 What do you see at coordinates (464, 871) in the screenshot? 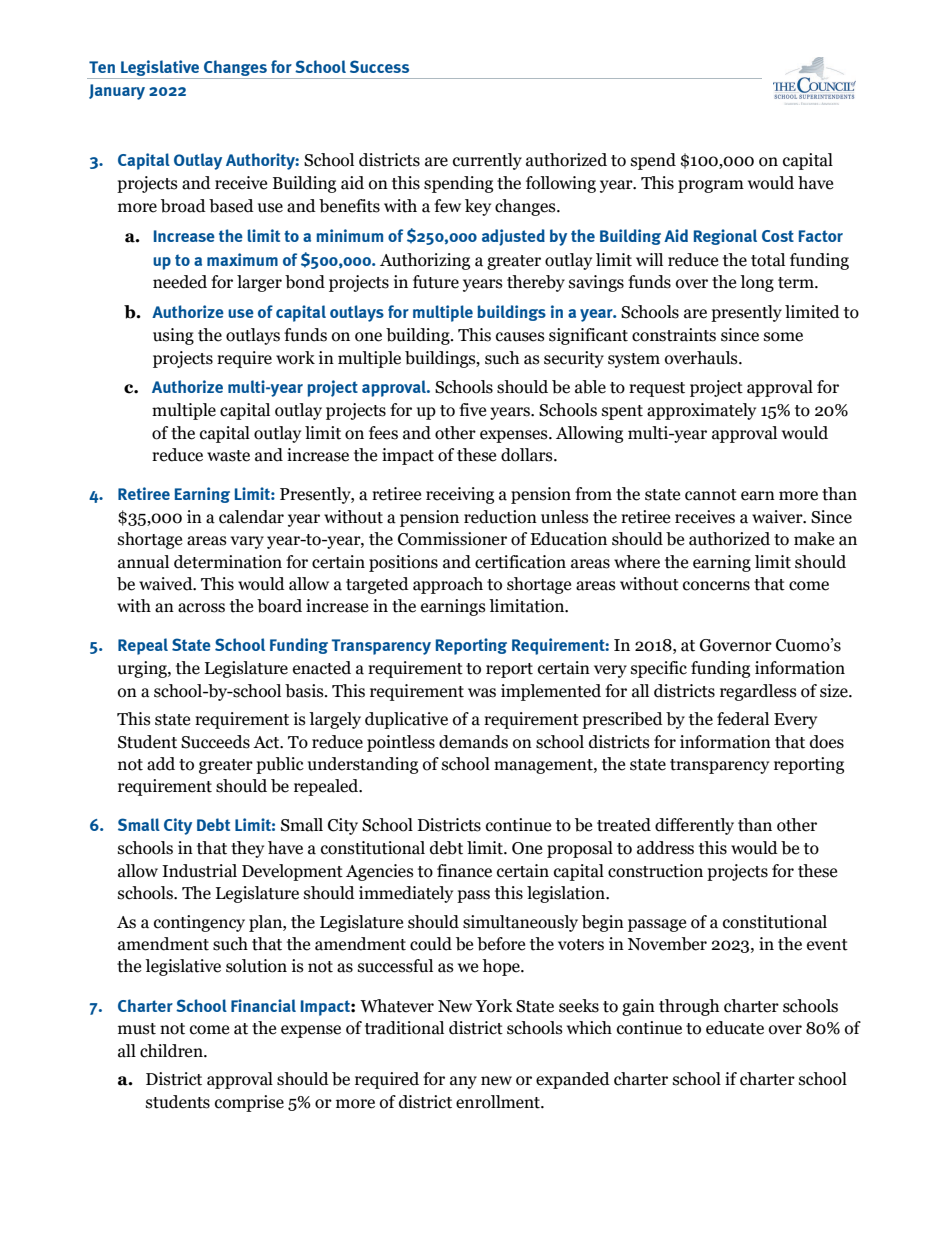
I see `finance` at bounding box center [464, 871].
